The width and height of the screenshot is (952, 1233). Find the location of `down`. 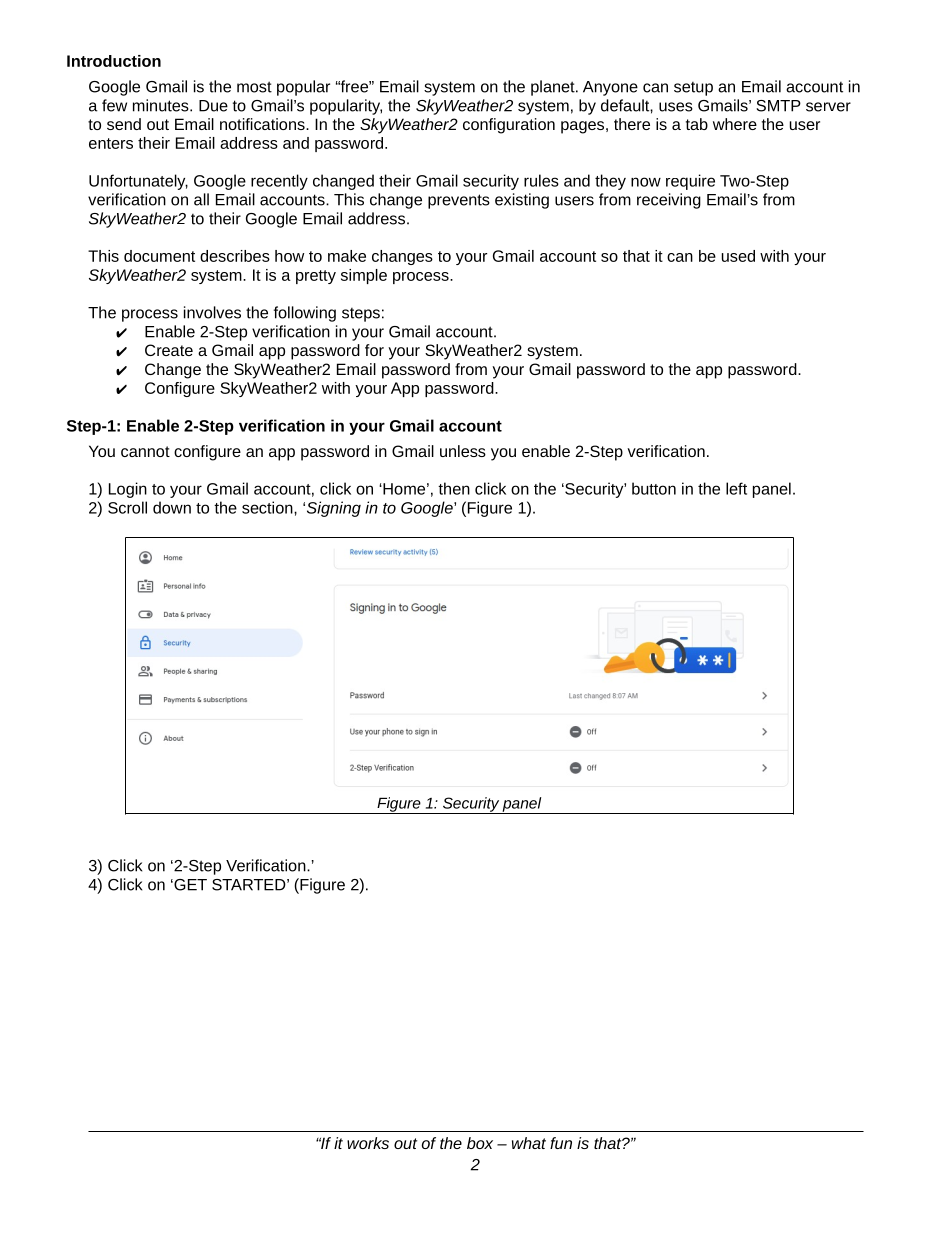

down is located at coordinates (172, 507).
